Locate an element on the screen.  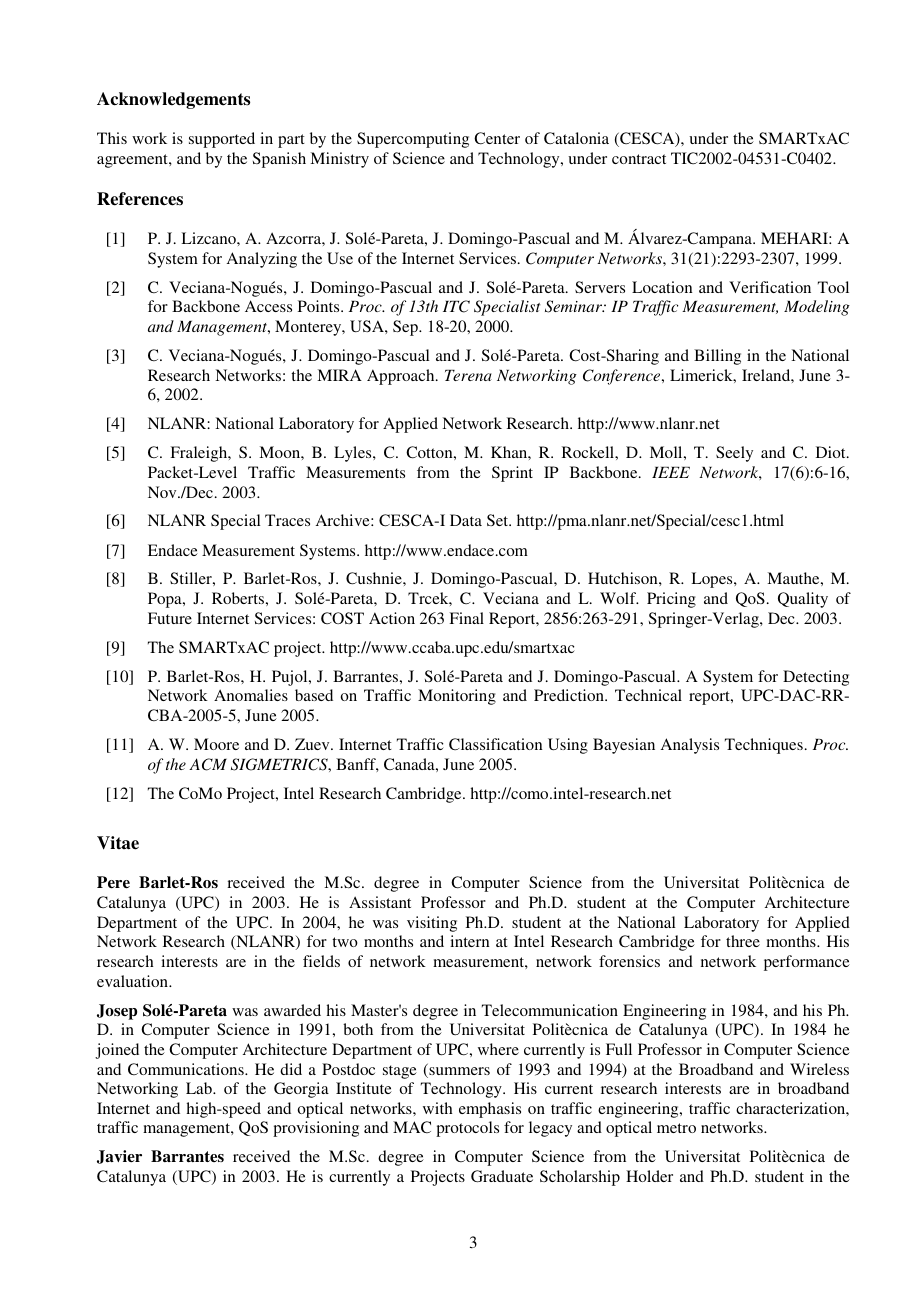
Future is located at coordinates (170, 618).
